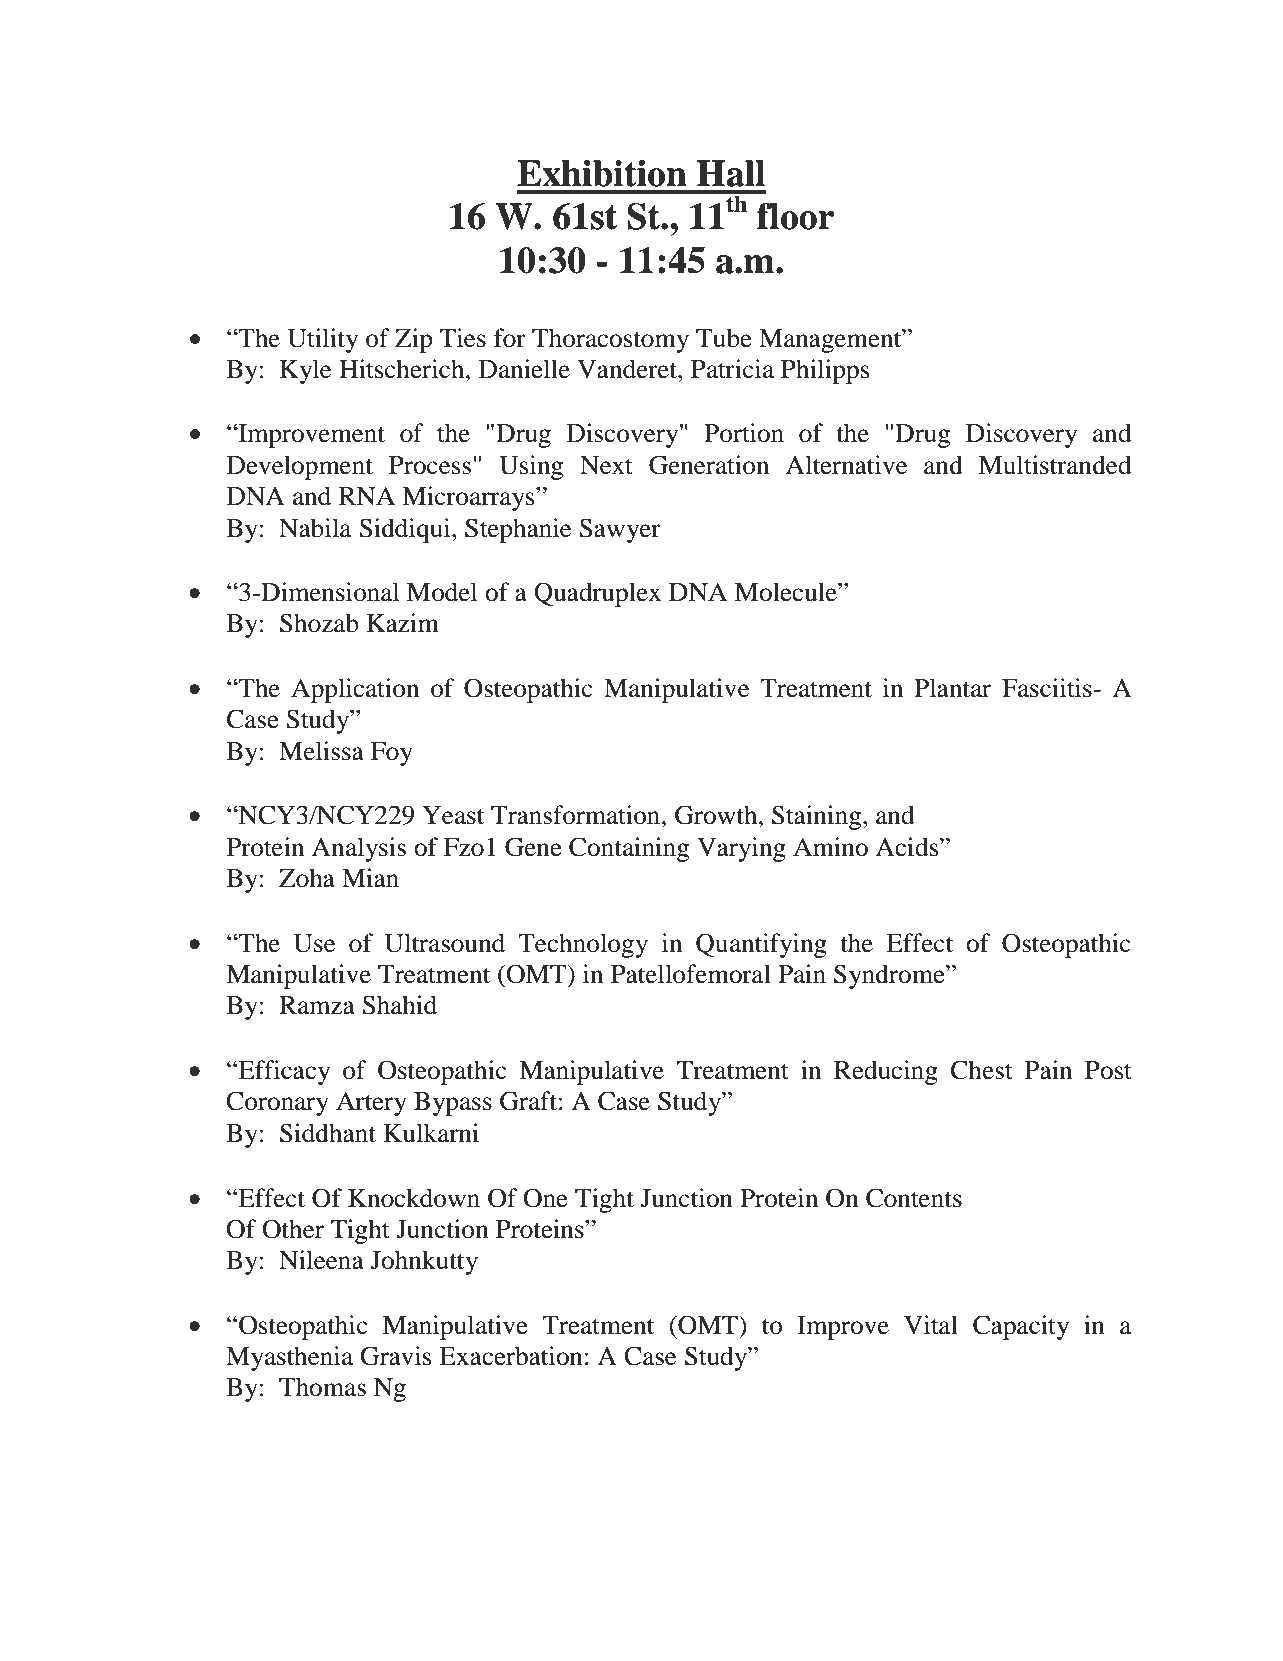 This page has width=1283, height=1661. Describe the element at coordinates (731, 173) in the page. I see `Hall` at that location.
